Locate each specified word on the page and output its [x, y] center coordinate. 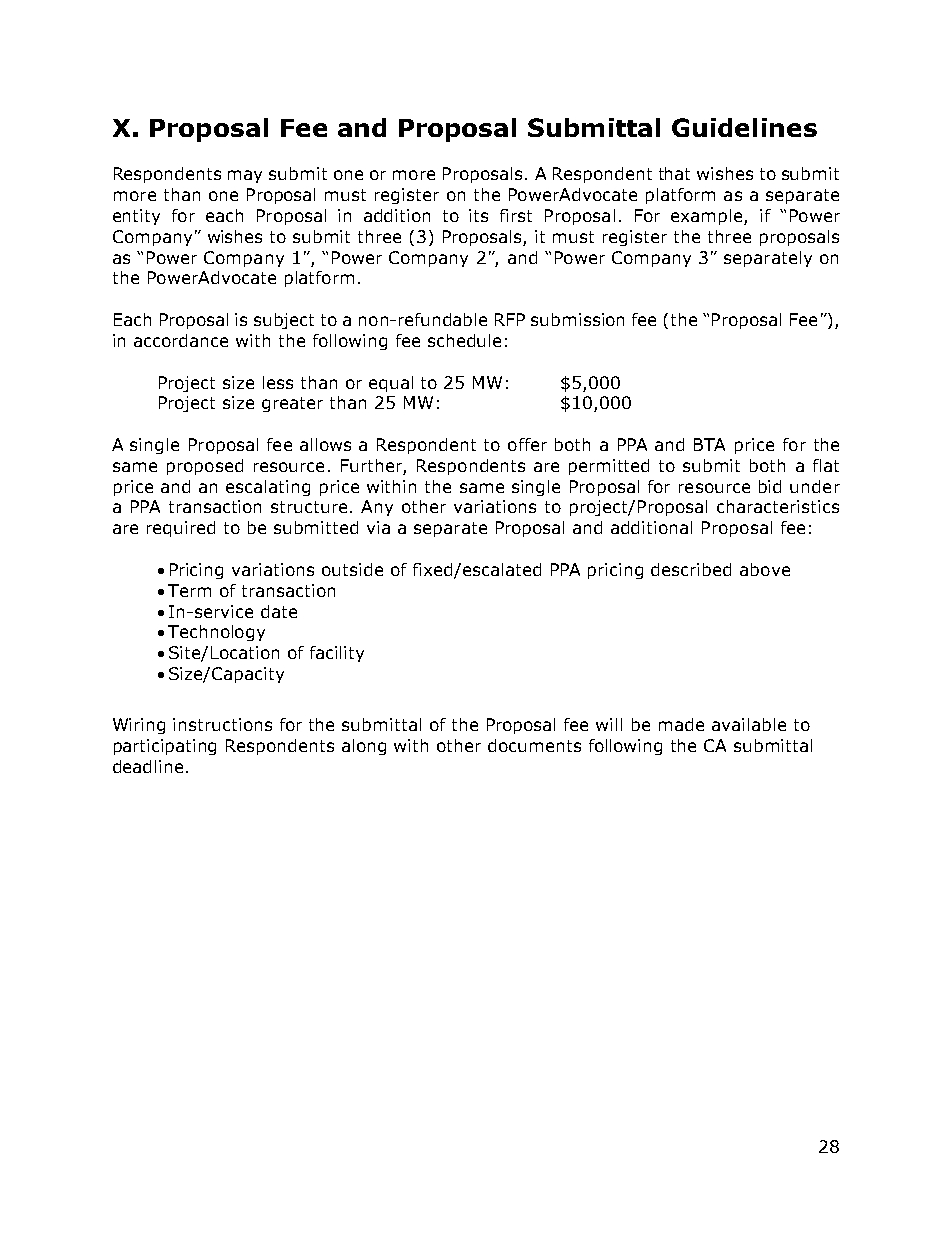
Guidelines [744, 127]
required [181, 529]
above [765, 569]
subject [284, 321]
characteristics [778, 506]
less [278, 382]
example [708, 217]
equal [391, 384]
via [378, 527]
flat [826, 465]
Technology [216, 633]
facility [337, 654]
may [245, 176]
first [516, 215]
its [478, 215]
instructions [222, 724]
